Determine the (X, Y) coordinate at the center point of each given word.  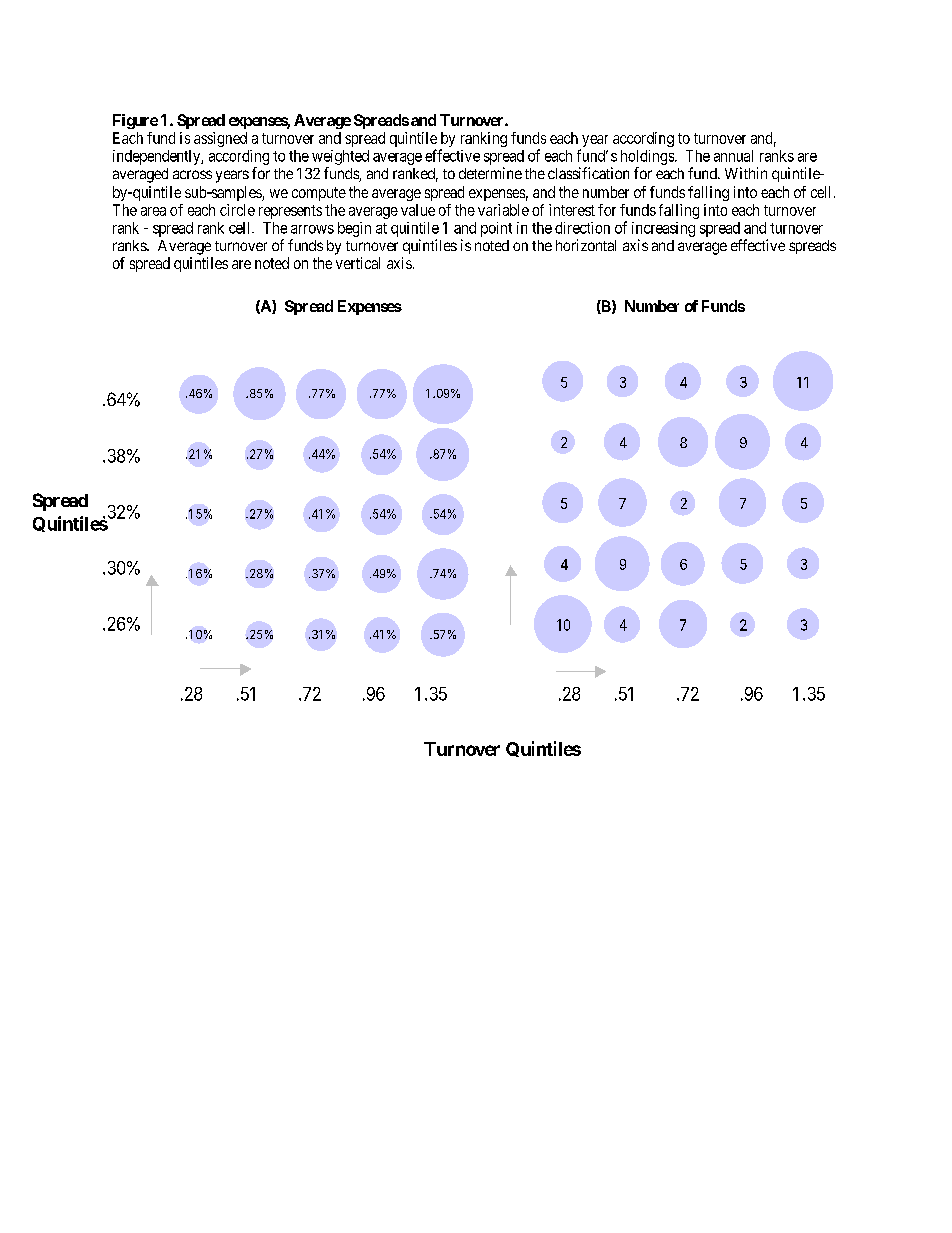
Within (746, 173)
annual (733, 156)
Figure (135, 121)
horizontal (586, 245)
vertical (358, 263)
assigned (220, 139)
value (418, 210)
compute (319, 194)
